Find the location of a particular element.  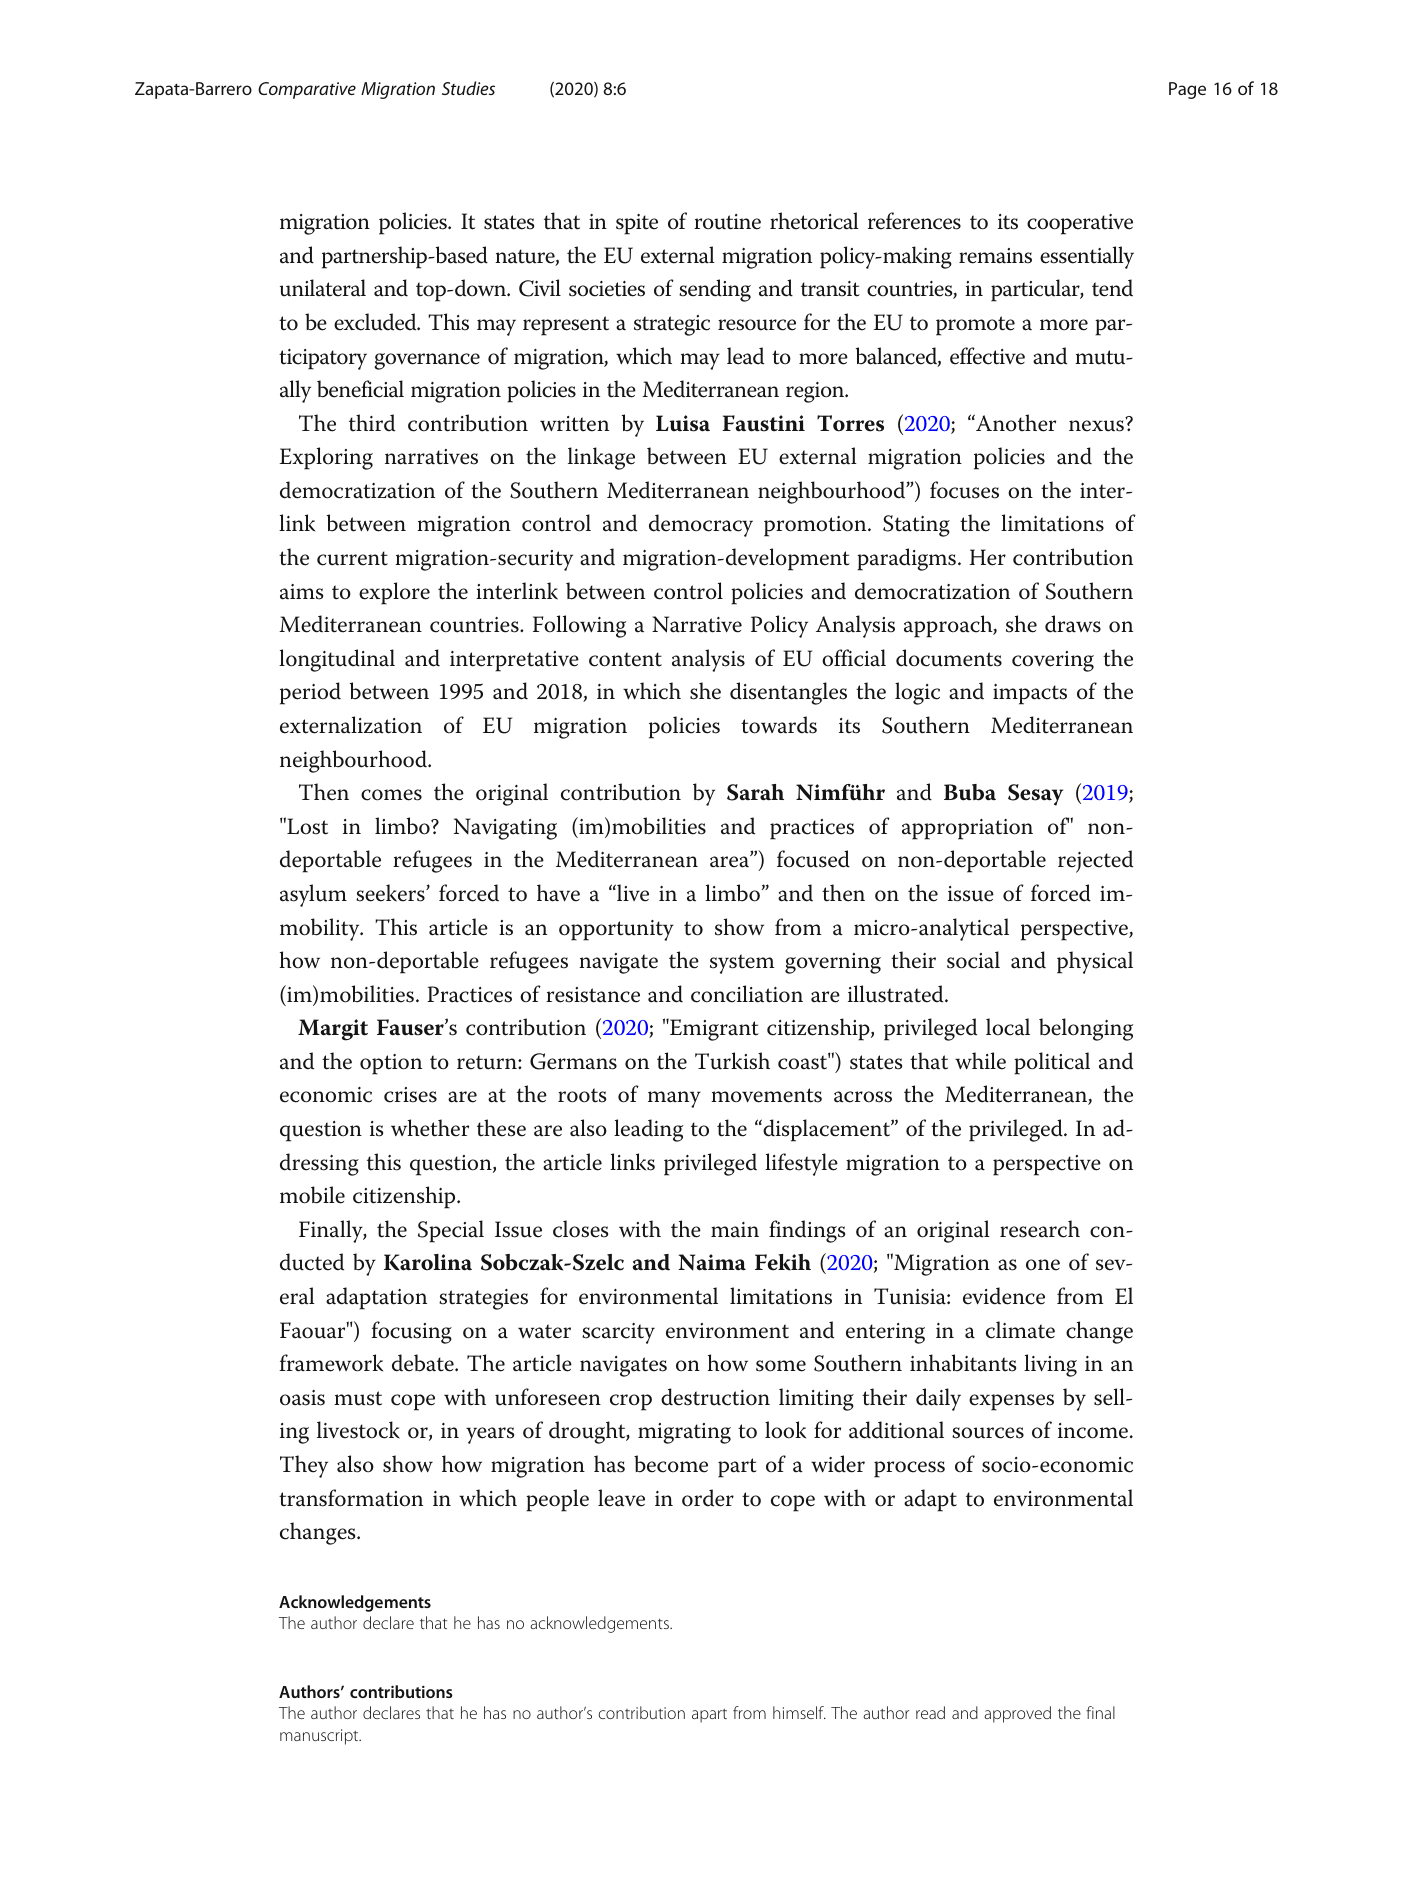

physical is located at coordinates (1095, 962).
